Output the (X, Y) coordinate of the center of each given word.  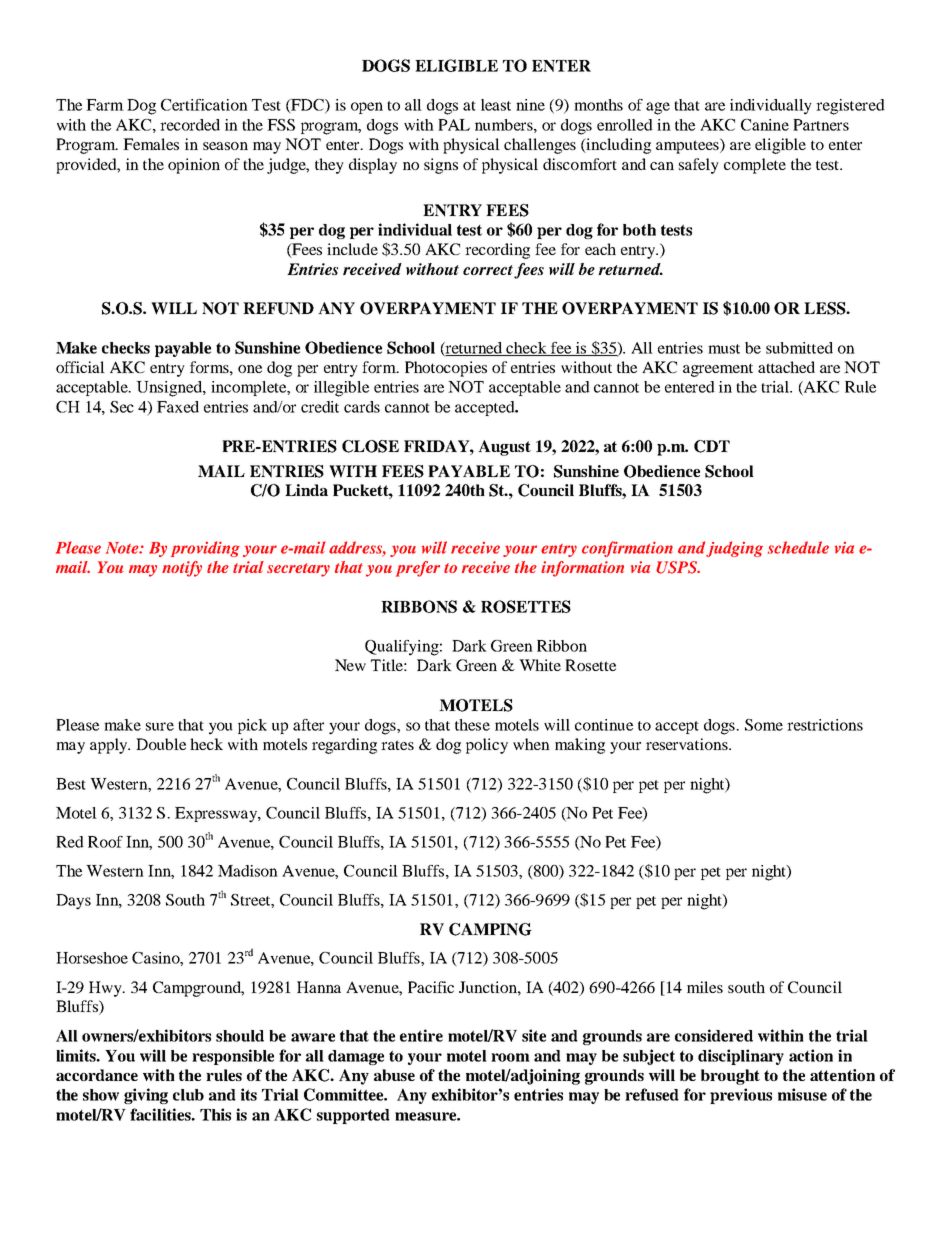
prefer (418, 569)
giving (146, 1096)
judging (734, 549)
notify (182, 569)
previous (741, 1096)
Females (151, 144)
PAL (454, 125)
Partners (821, 125)
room (510, 1057)
